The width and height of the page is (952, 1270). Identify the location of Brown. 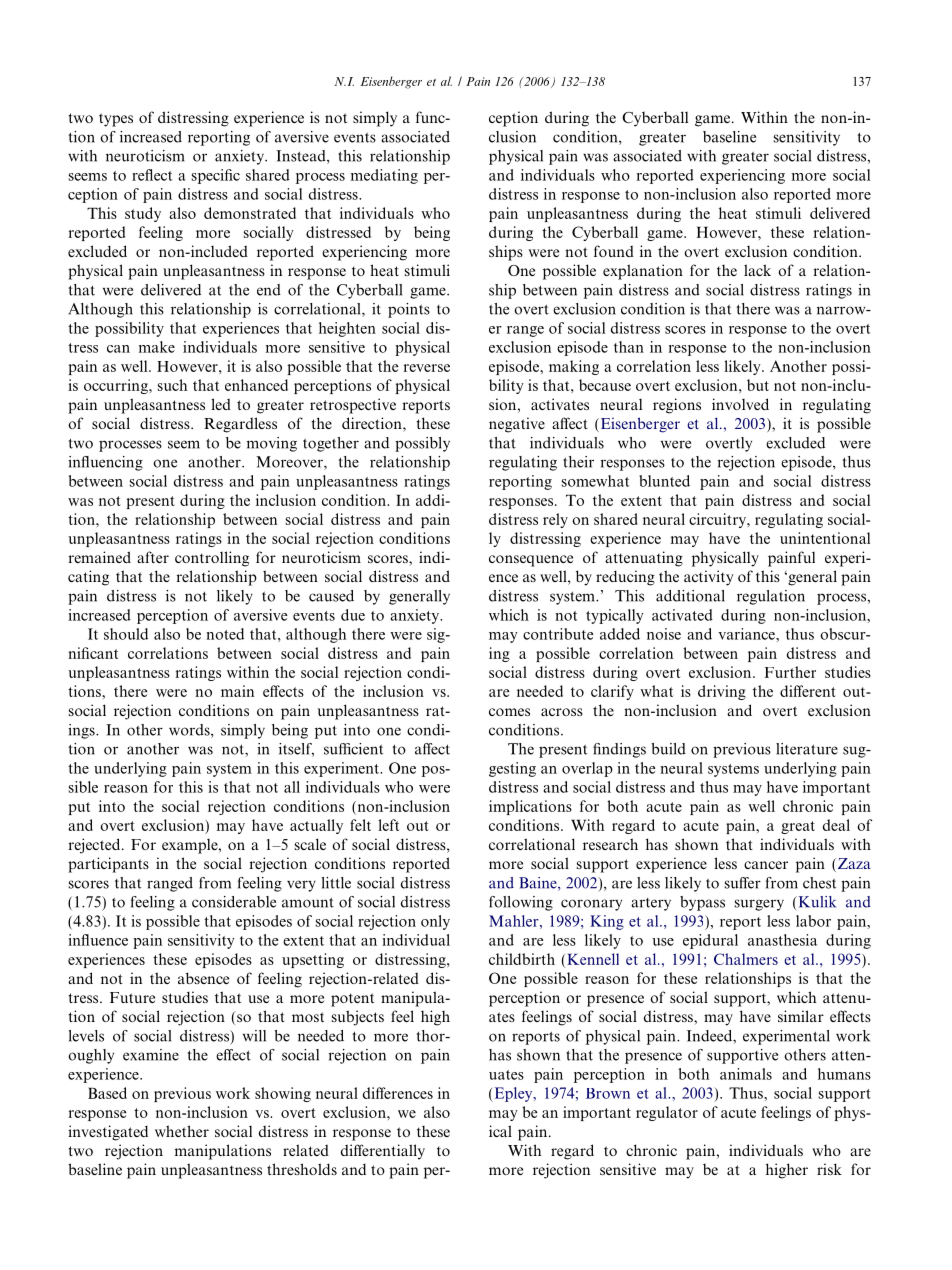
(608, 1093).
